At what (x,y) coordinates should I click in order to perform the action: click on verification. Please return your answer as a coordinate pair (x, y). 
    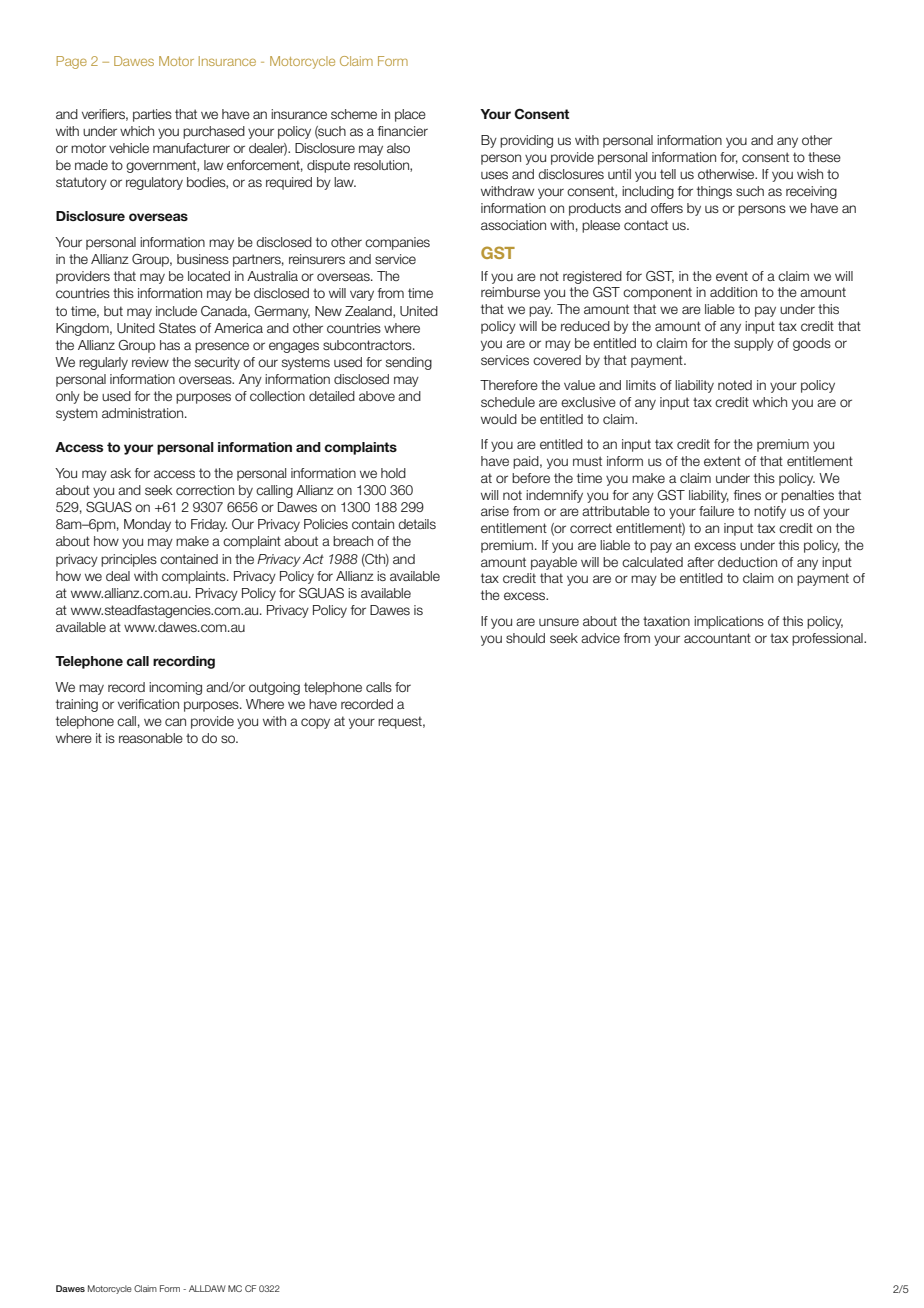
    Looking at the image, I should click on (148, 704).
